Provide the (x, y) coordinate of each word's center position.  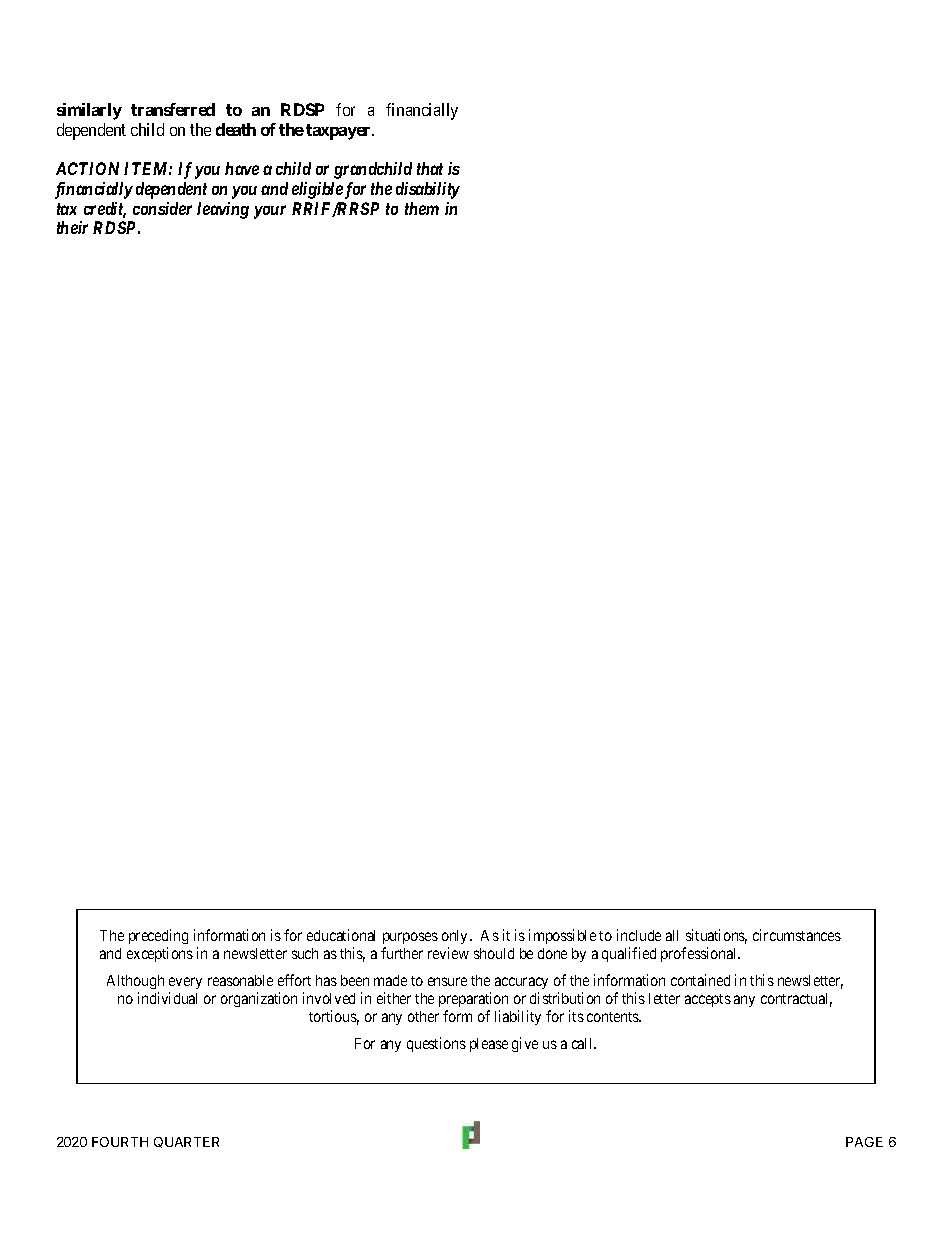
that (430, 168)
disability (428, 190)
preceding (158, 936)
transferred (173, 109)
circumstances (797, 935)
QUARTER (186, 1142)
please (489, 1045)
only (456, 937)
